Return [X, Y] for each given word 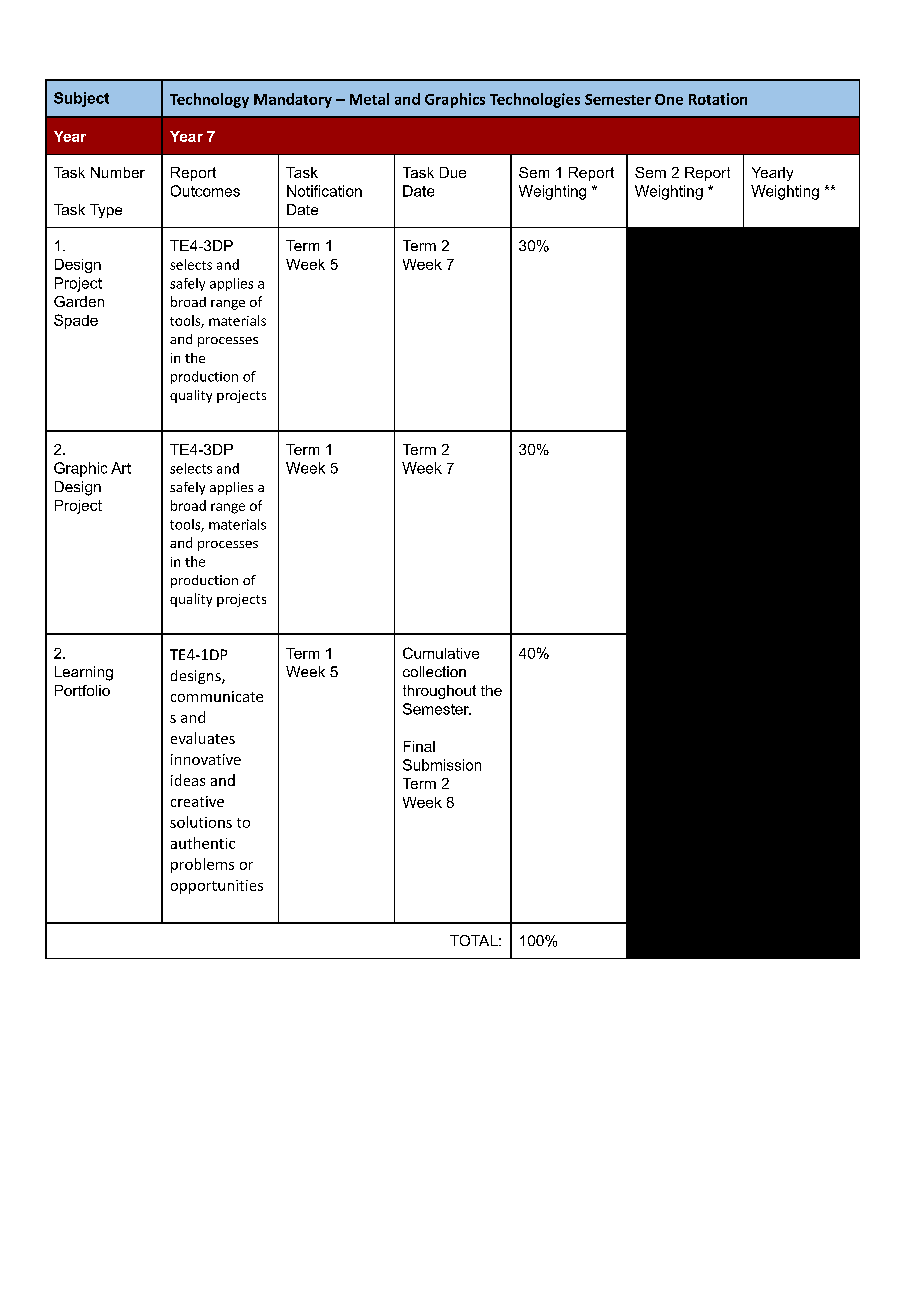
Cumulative [441, 653]
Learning [84, 673]
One [669, 99]
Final [419, 746]
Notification [324, 191]
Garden [79, 301]
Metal [369, 99]
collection [434, 671]
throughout [439, 692]
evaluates [203, 738]
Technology [209, 100]
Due [453, 172]
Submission [442, 765]
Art [121, 468]
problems [202, 865]
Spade [76, 321]
